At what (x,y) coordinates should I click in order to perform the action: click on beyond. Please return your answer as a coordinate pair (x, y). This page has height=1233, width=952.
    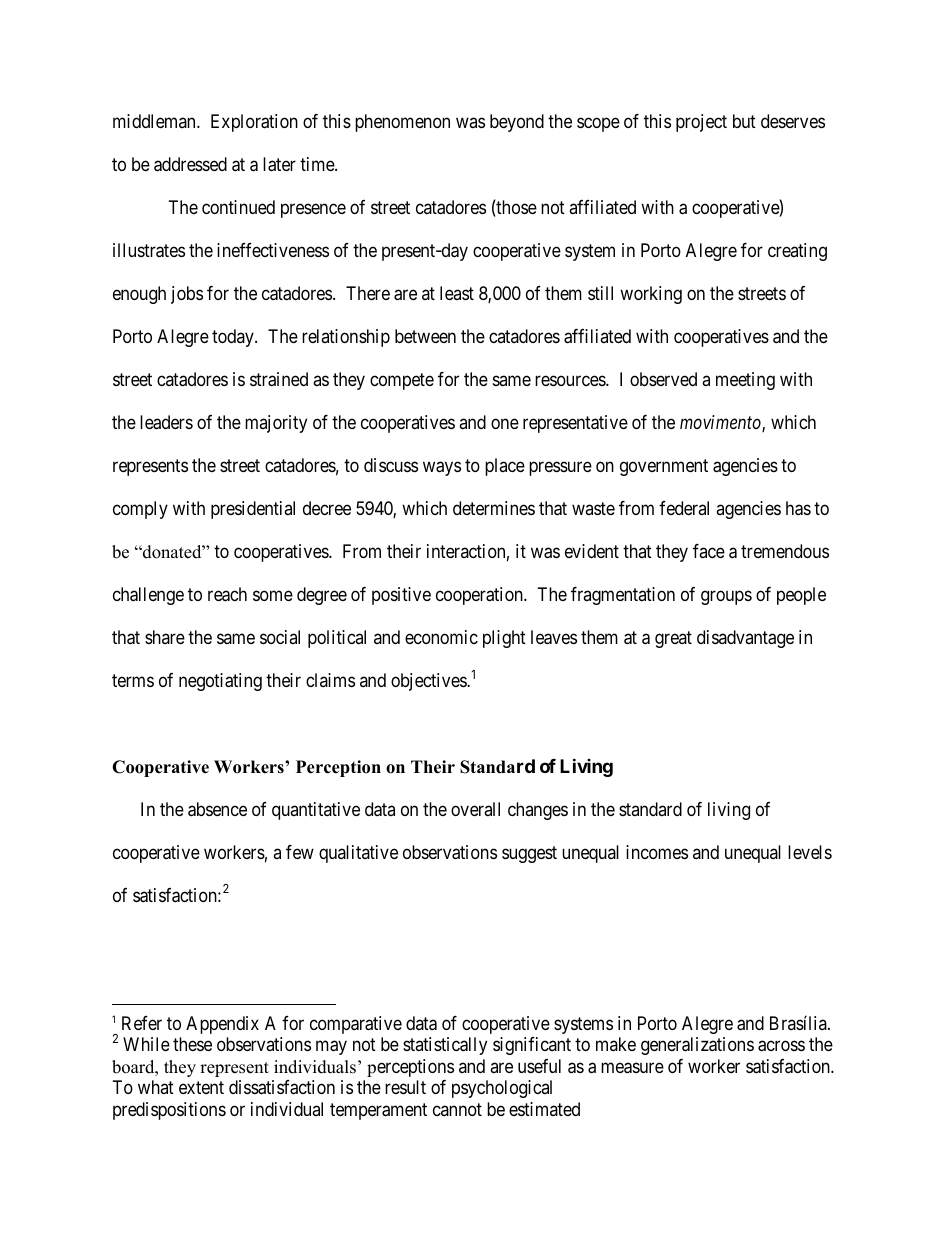
    Looking at the image, I should click on (517, 123).
